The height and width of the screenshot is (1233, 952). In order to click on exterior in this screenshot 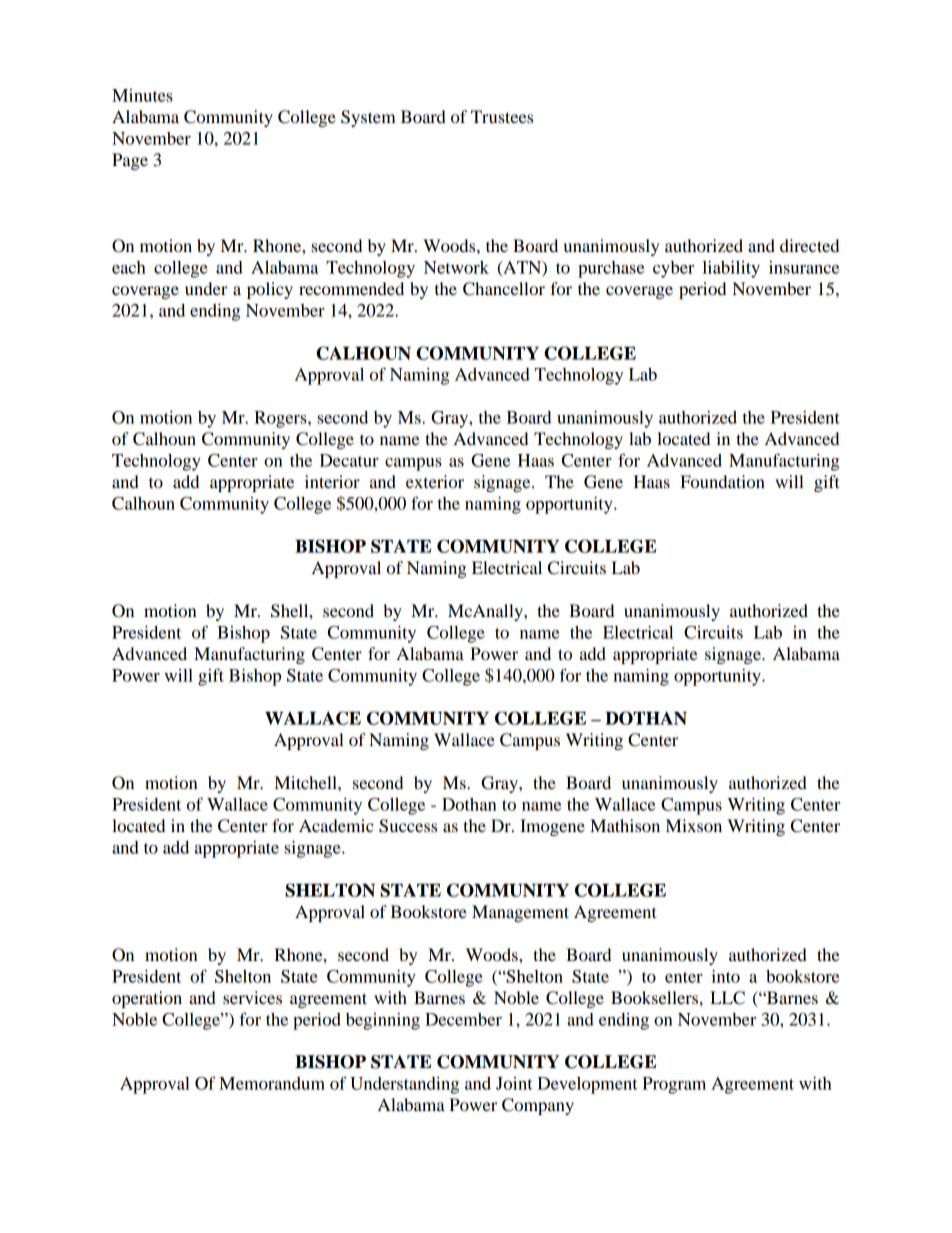, I will do `click(435, 481)`.
